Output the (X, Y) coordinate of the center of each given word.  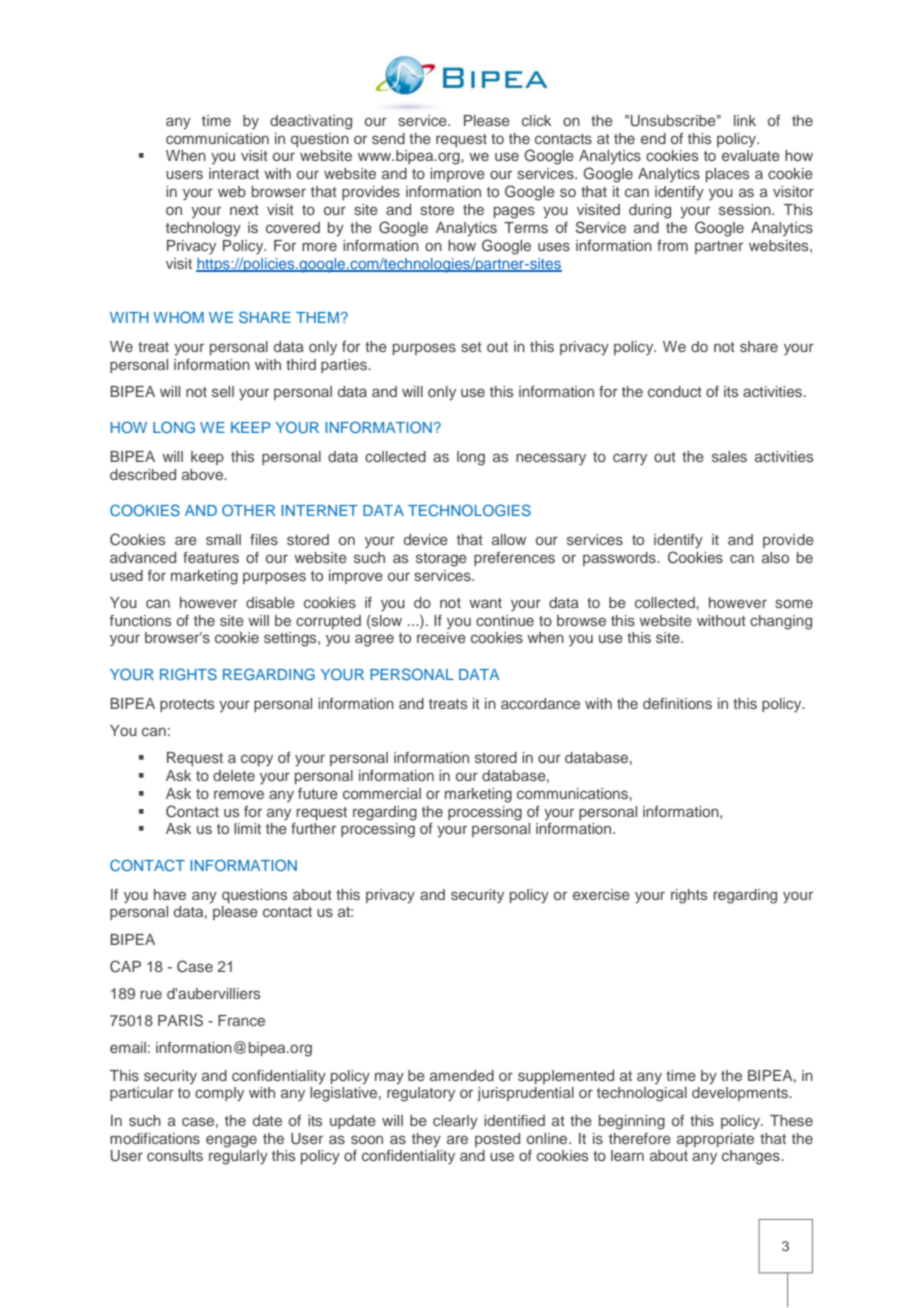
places (727, 175)
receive (441, 637)
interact (234, 173)
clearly (455, 1122)
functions (140, 620)
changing (781, 622)
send (388, 138)
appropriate (715, 1140)
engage (231, 1141)
